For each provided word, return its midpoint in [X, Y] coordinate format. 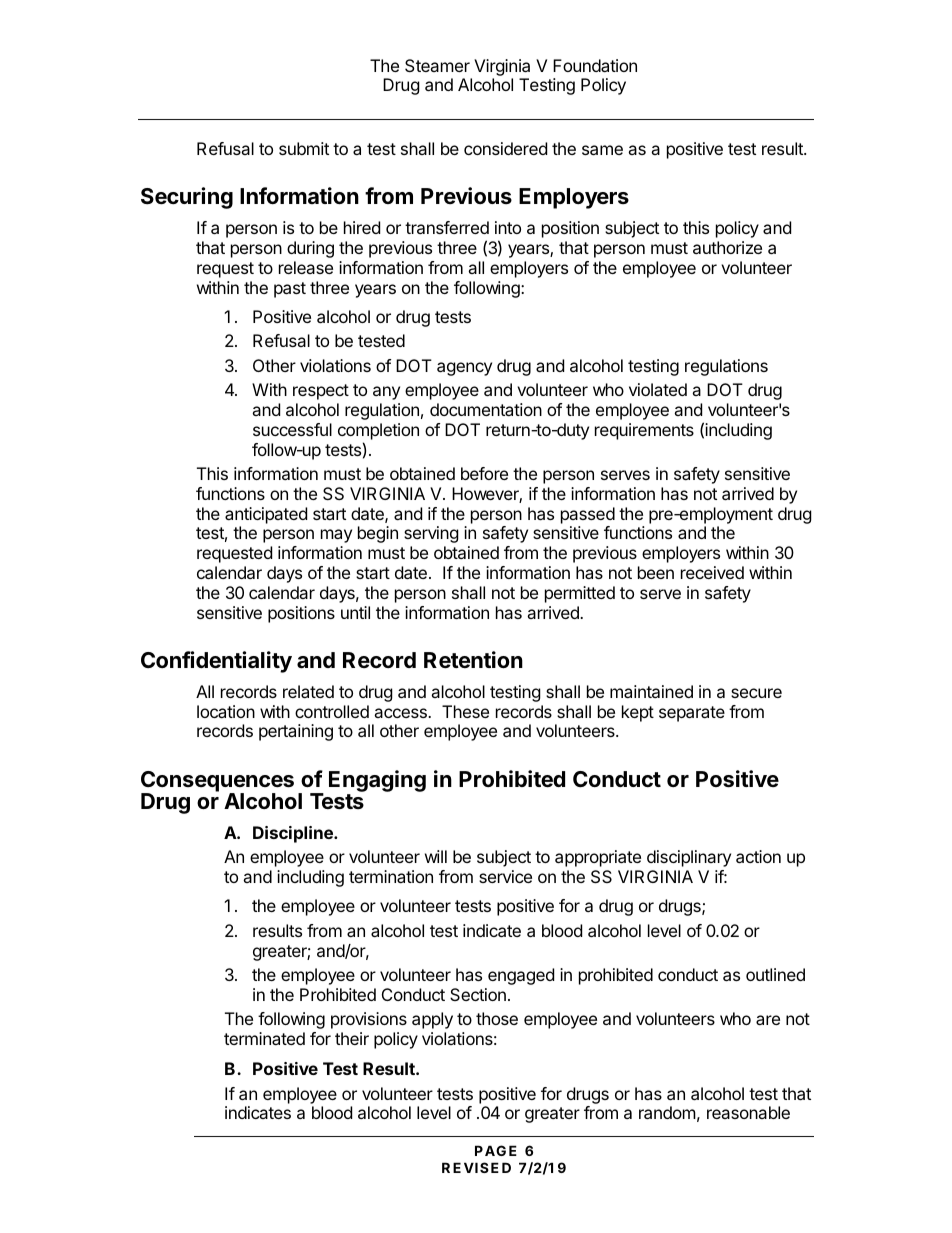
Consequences [217, 782]
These [465, 711]
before [484, 473]
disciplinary [689, 858]
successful [292, 429]
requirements [644, 431]
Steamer [437, 65]
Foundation [595, 65]
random [667, 1112]
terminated [264, 1038]
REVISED [476, 1167]
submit [304, 148]
